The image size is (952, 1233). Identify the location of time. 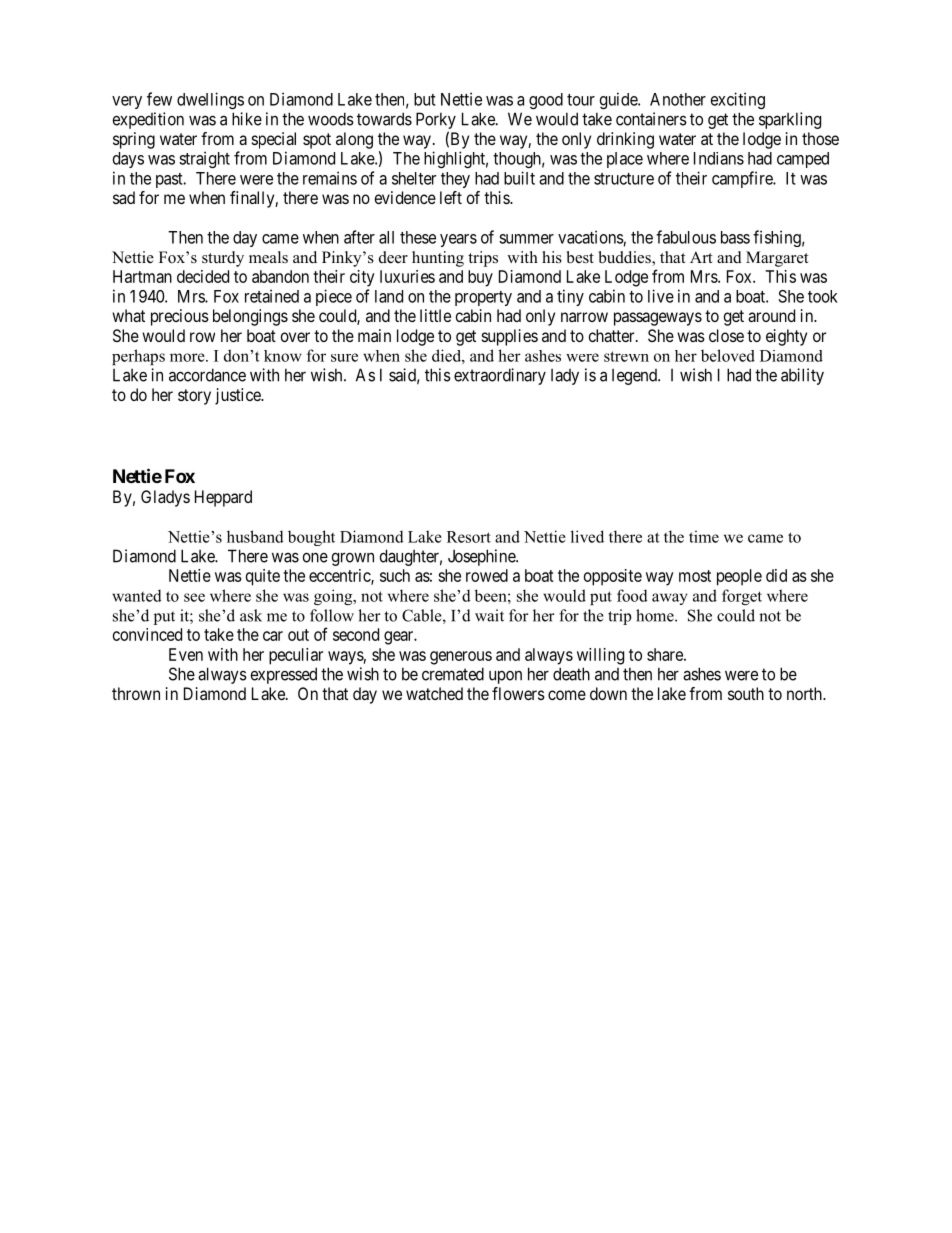
(704, 536).
